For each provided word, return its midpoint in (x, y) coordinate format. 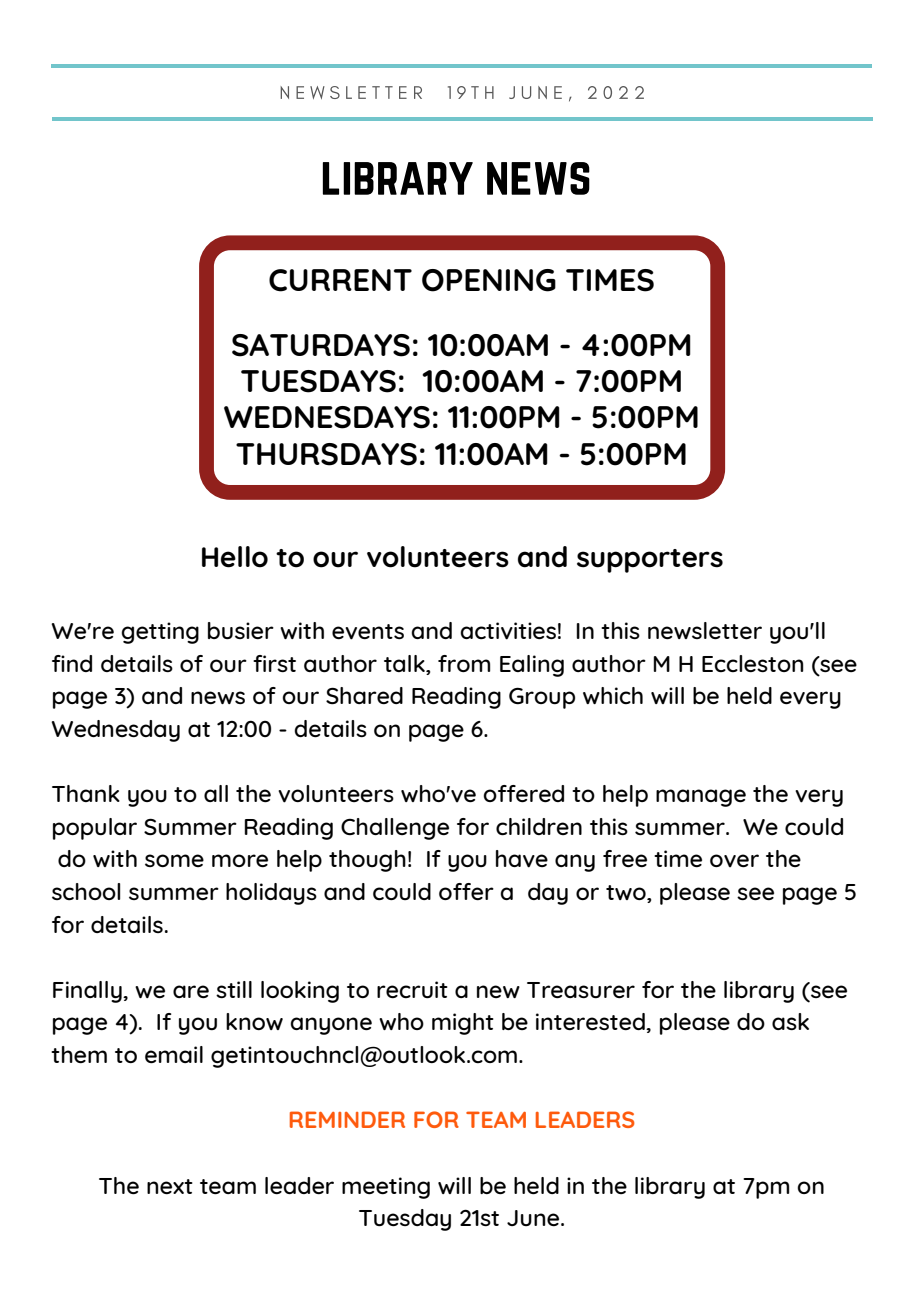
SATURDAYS (321, 345)
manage (701, 798)
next (170, 1186)
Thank (86, 793)
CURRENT (340, 280)
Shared (364, 696)
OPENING (489, 280)
